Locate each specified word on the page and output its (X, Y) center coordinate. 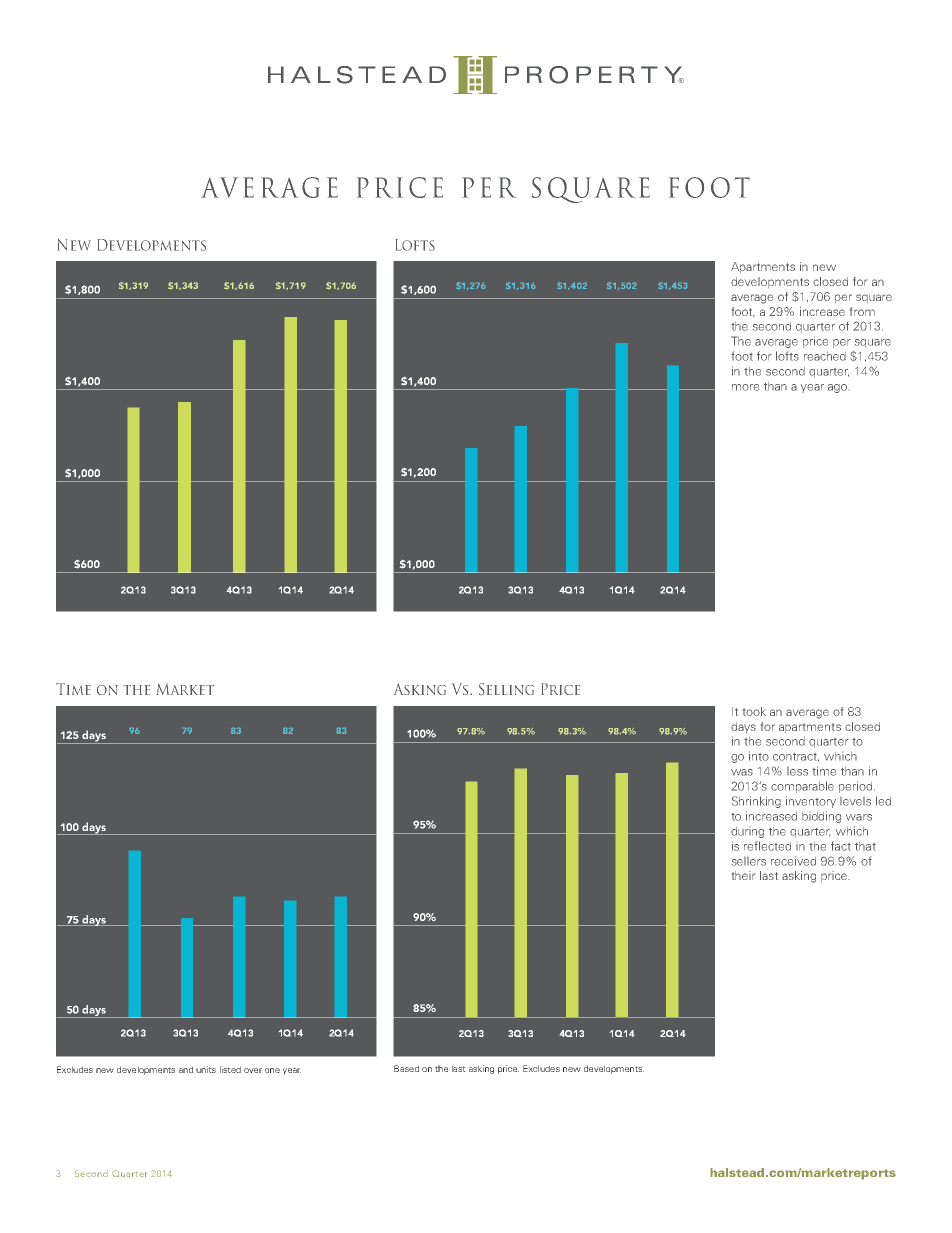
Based (406, 1068)
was (742, 772)
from (862, 311)
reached (825, 356)
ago (837, 388)
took (754, 711)
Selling (506, 689)
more (745, 387)
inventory (811, 802)
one (272, 1070)
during (747, 832)
